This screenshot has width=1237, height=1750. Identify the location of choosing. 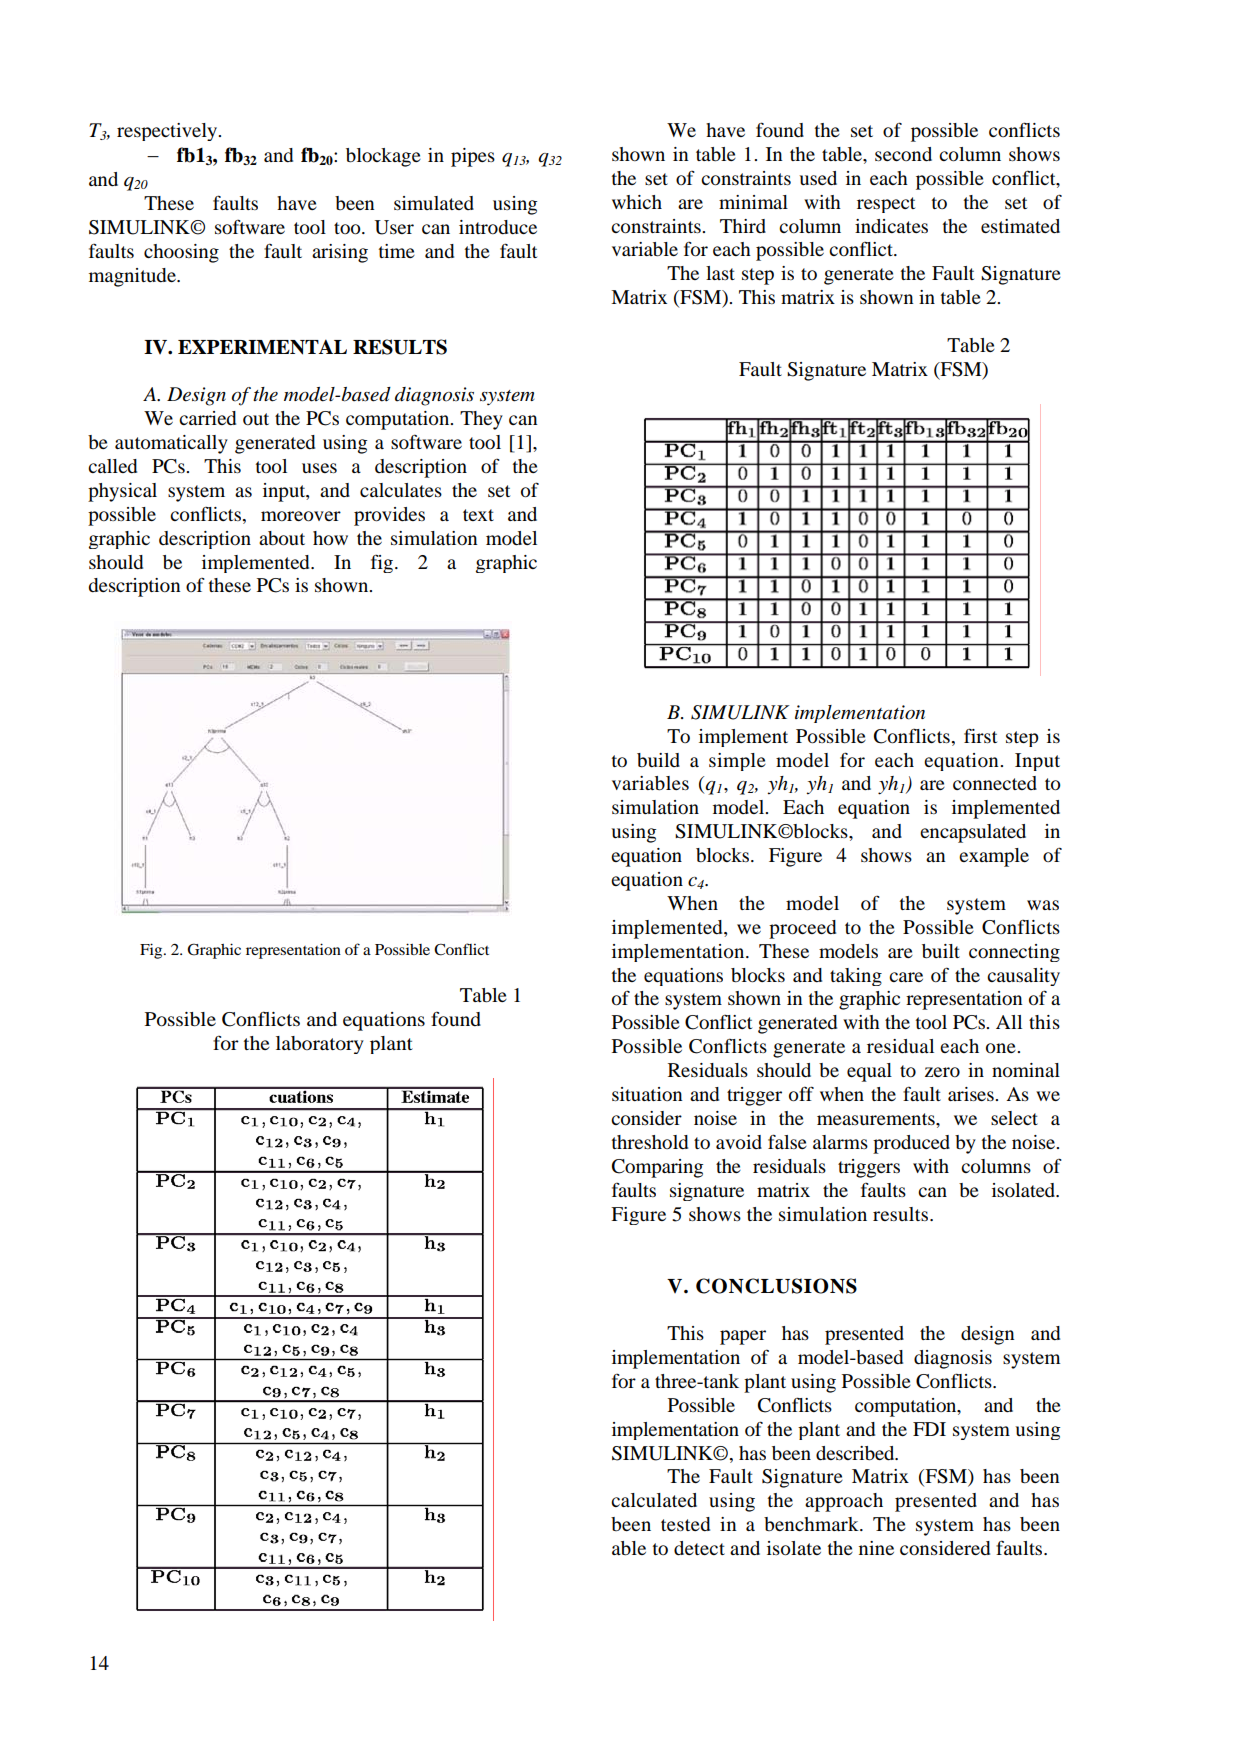
(181, 253).
